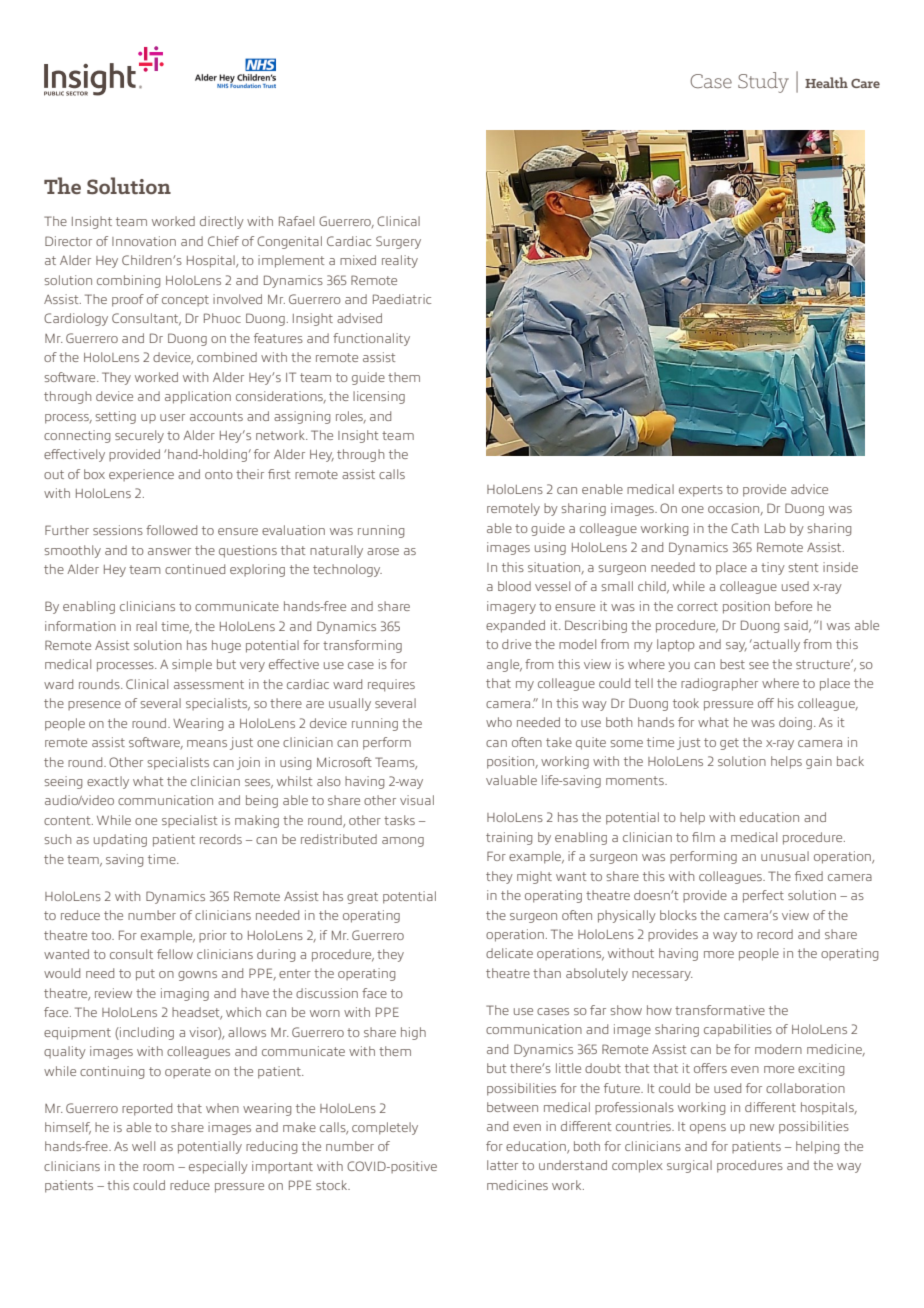  Describe the element at coordinates (762, 1127) in the page. I see `new` at that location.
